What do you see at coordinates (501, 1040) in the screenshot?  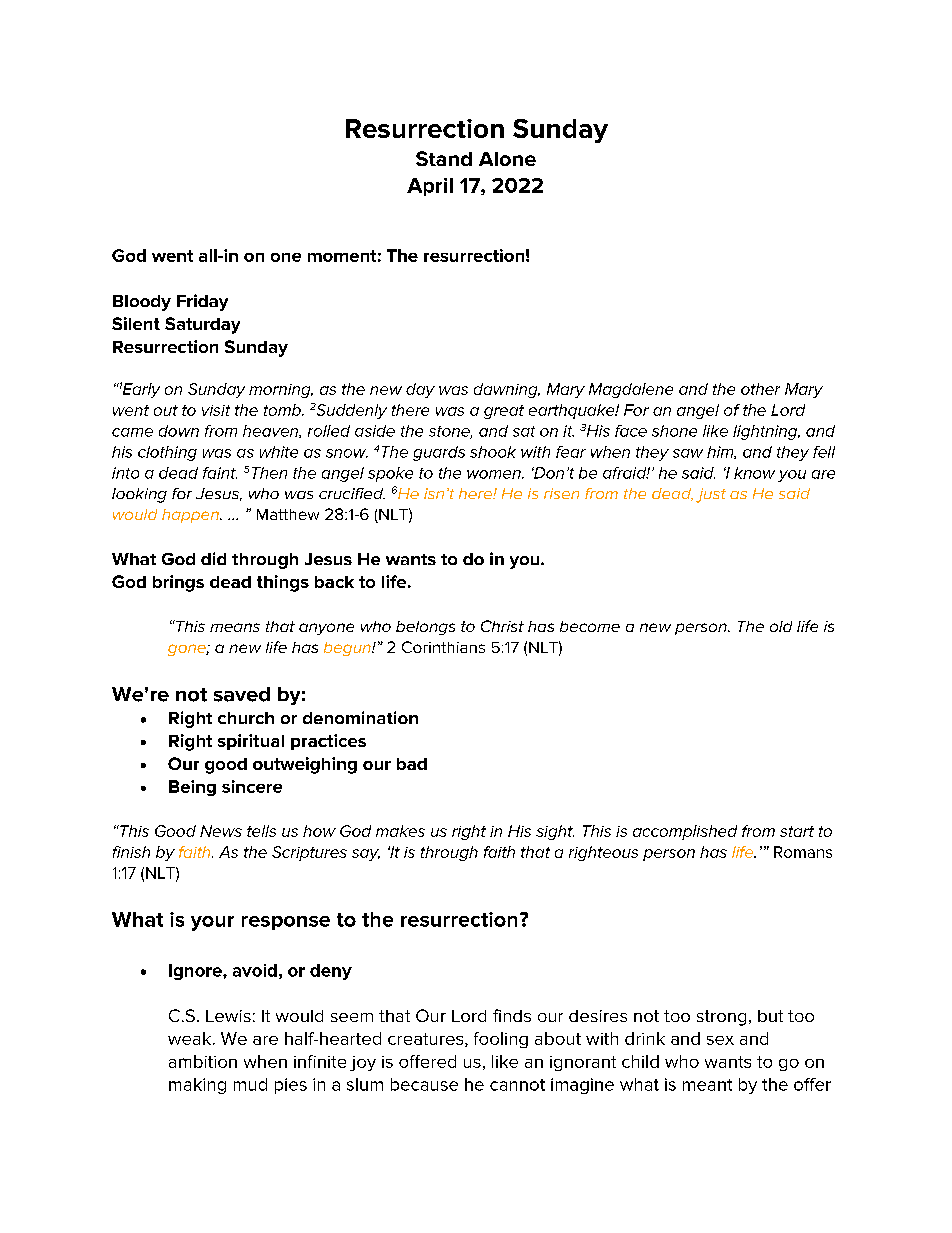 I see `fooling` at bounding box center [501, 1040].
